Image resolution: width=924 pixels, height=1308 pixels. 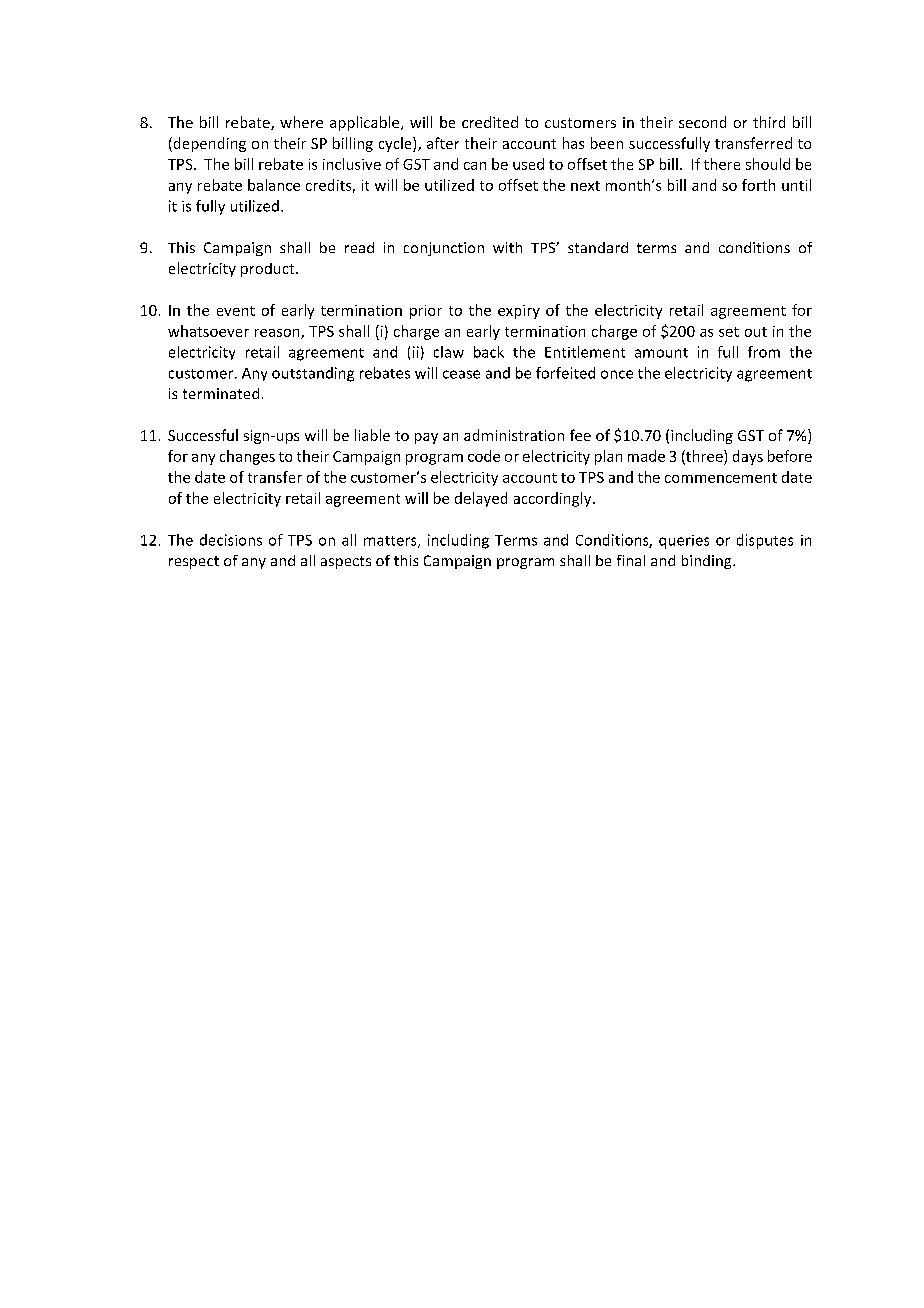 I want to click on decisions, so click(x=231, y=540).
